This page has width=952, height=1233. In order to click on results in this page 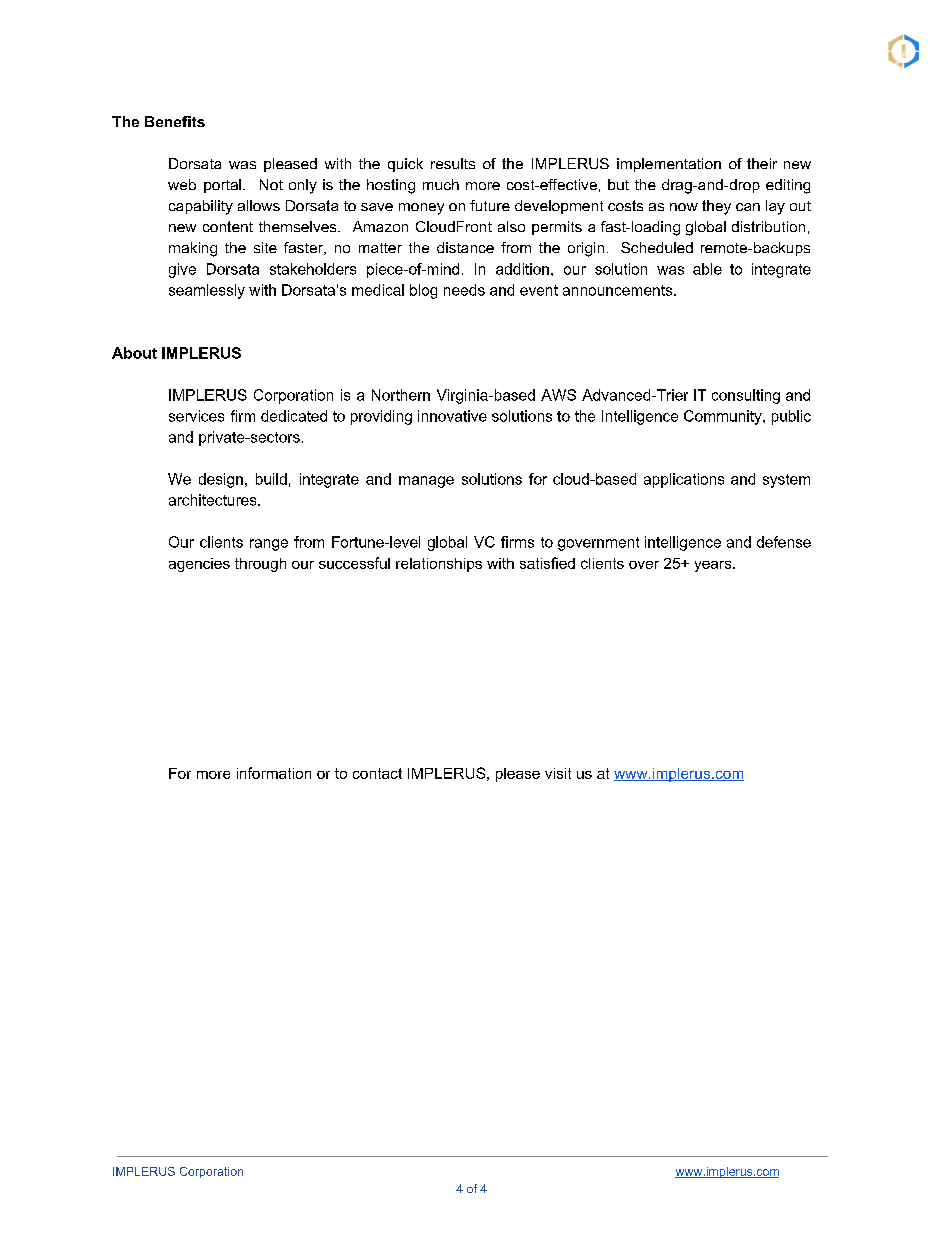, I will do `click(453, 163)`.
